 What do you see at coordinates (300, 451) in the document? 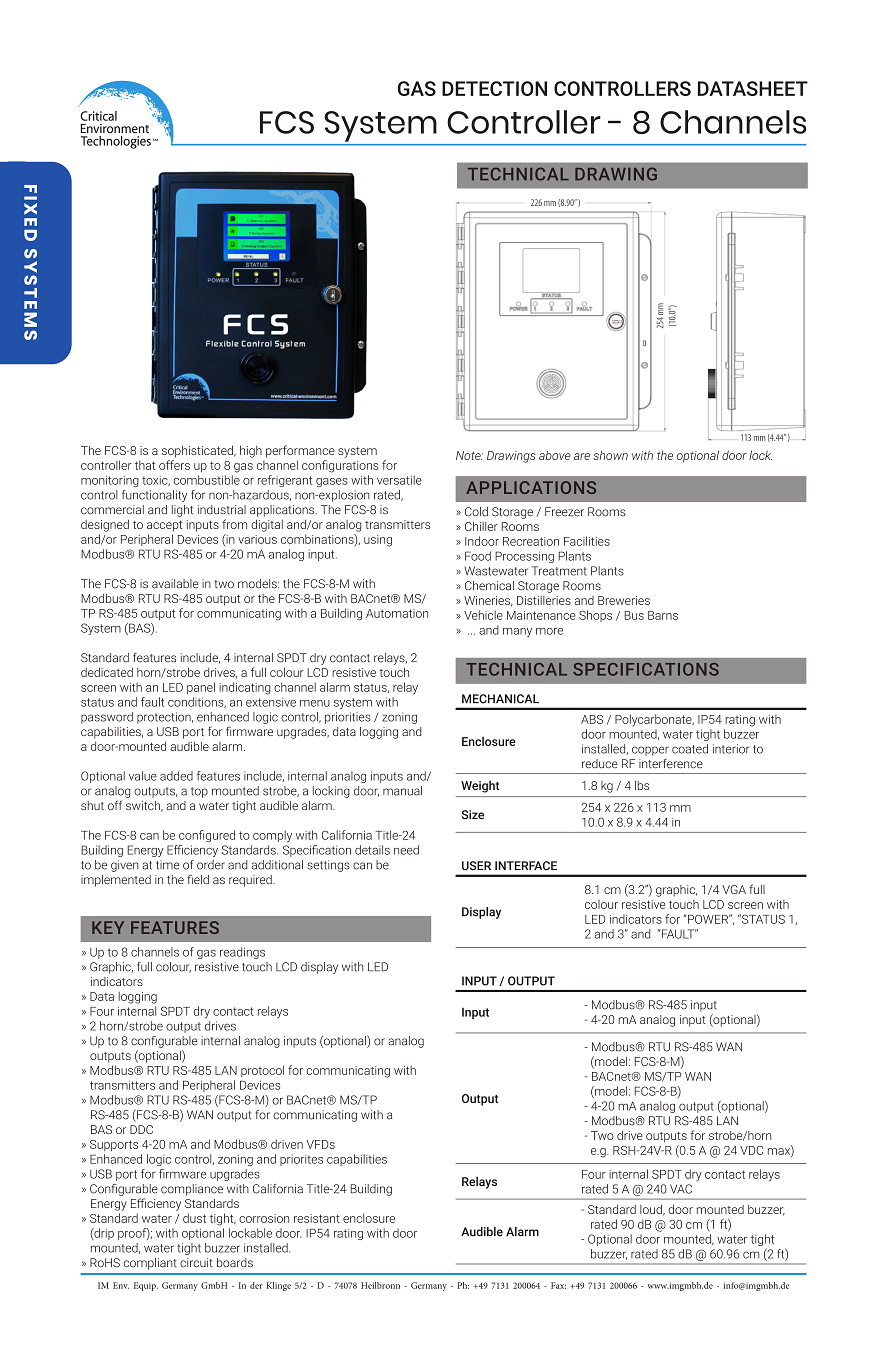
I see `performance` at bounding box center [300, 451].
